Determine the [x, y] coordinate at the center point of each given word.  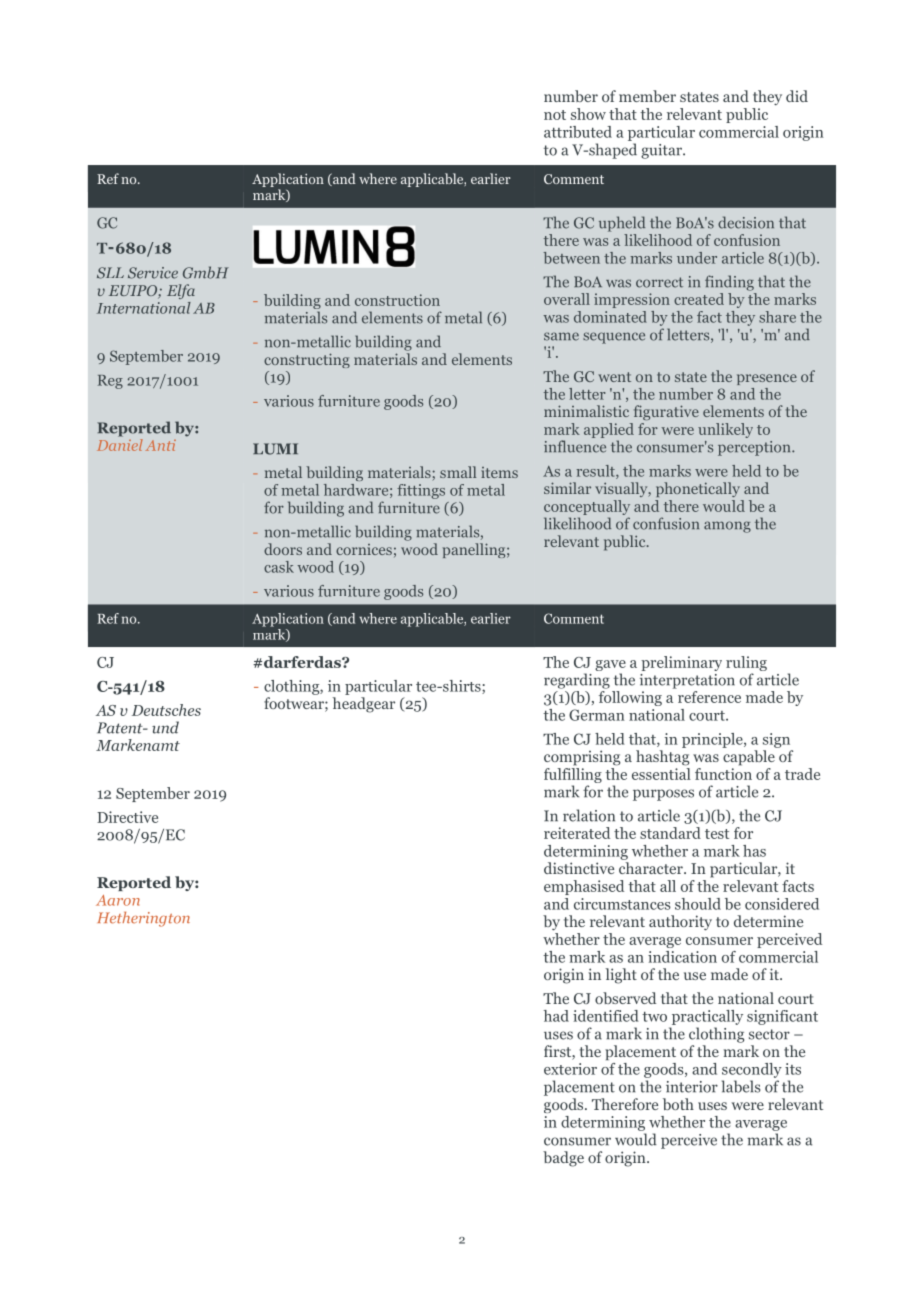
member [647, 96]
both [678, 1104]
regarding [577, 681]
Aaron [118, 900]
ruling [746, 665]
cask [279, 567]
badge [563, 1159]
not [555, 115]
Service [153, 273]
